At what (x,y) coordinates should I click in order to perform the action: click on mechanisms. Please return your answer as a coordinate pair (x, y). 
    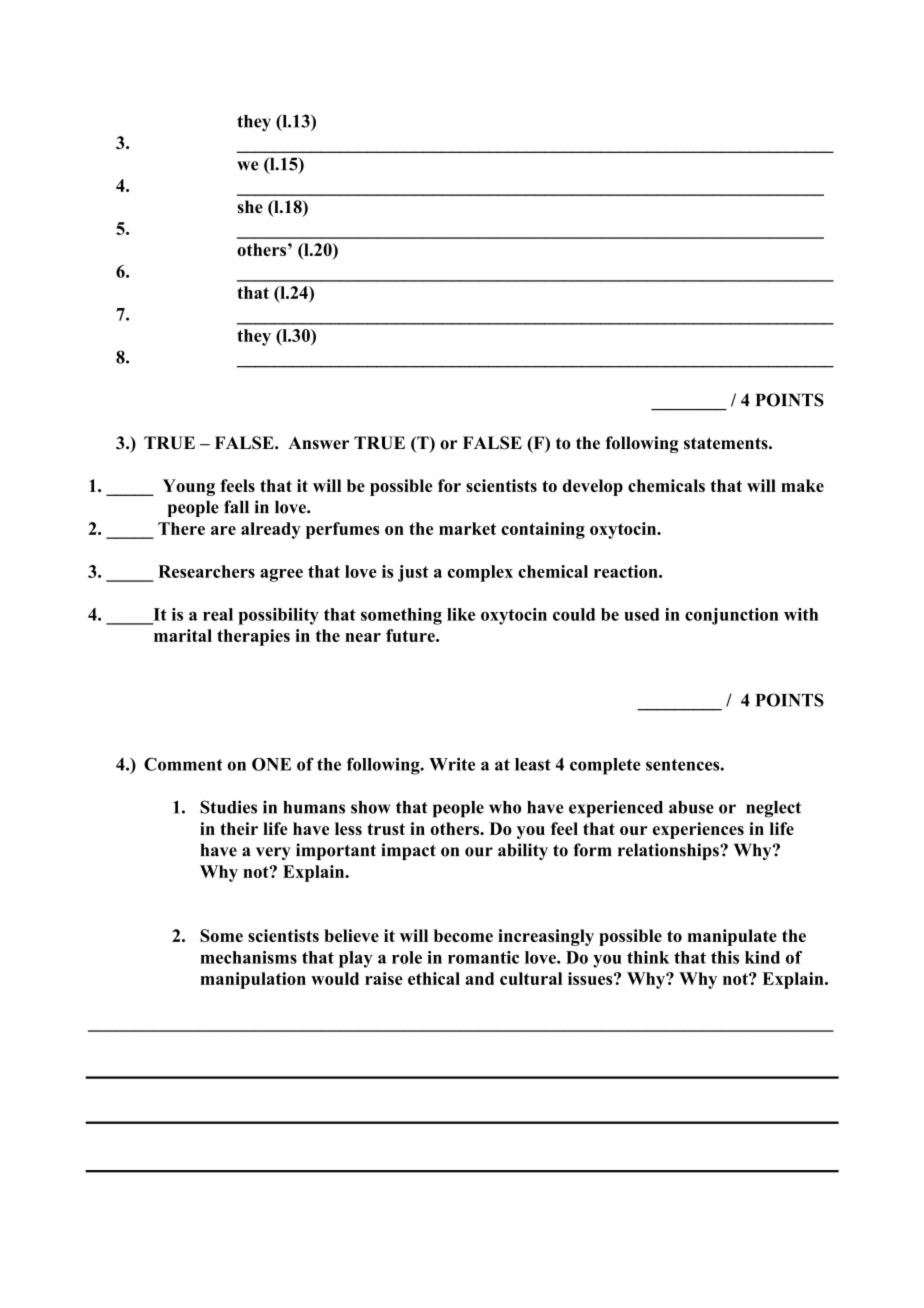
    Looking at the image, I should click on (248, 957).
